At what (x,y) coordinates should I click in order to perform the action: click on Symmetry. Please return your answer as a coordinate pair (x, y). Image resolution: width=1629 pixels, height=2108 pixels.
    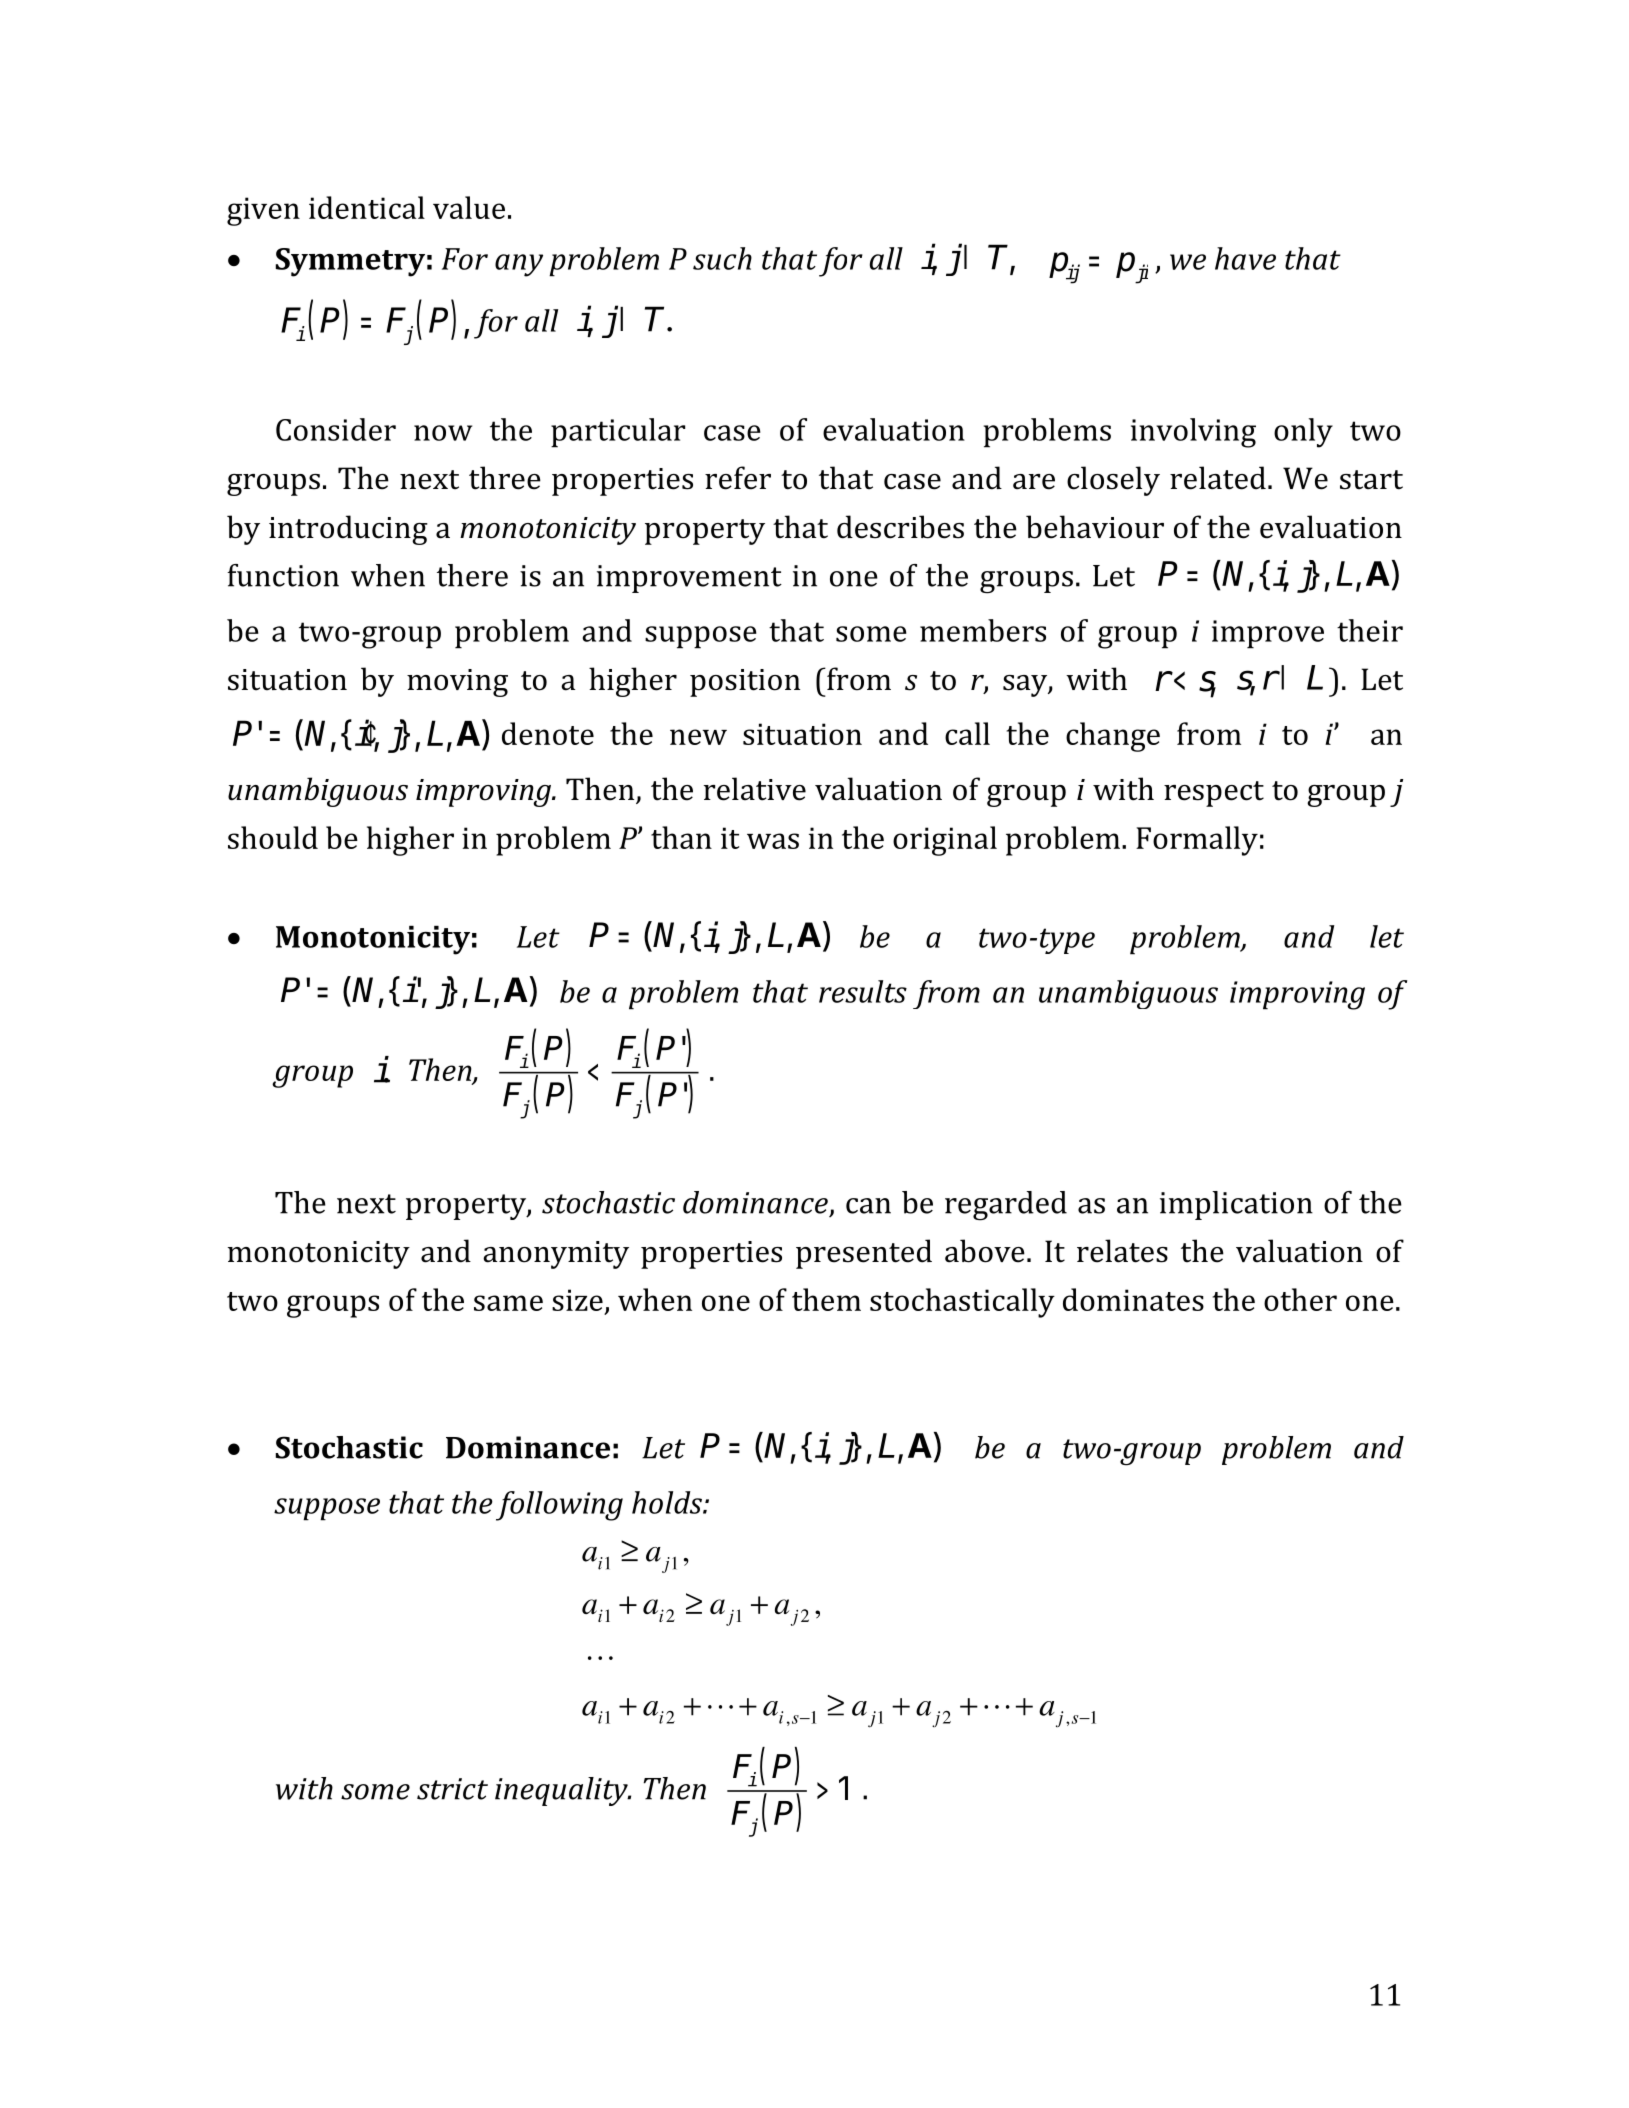
    Looking at the image, I should click on (350, 262).
